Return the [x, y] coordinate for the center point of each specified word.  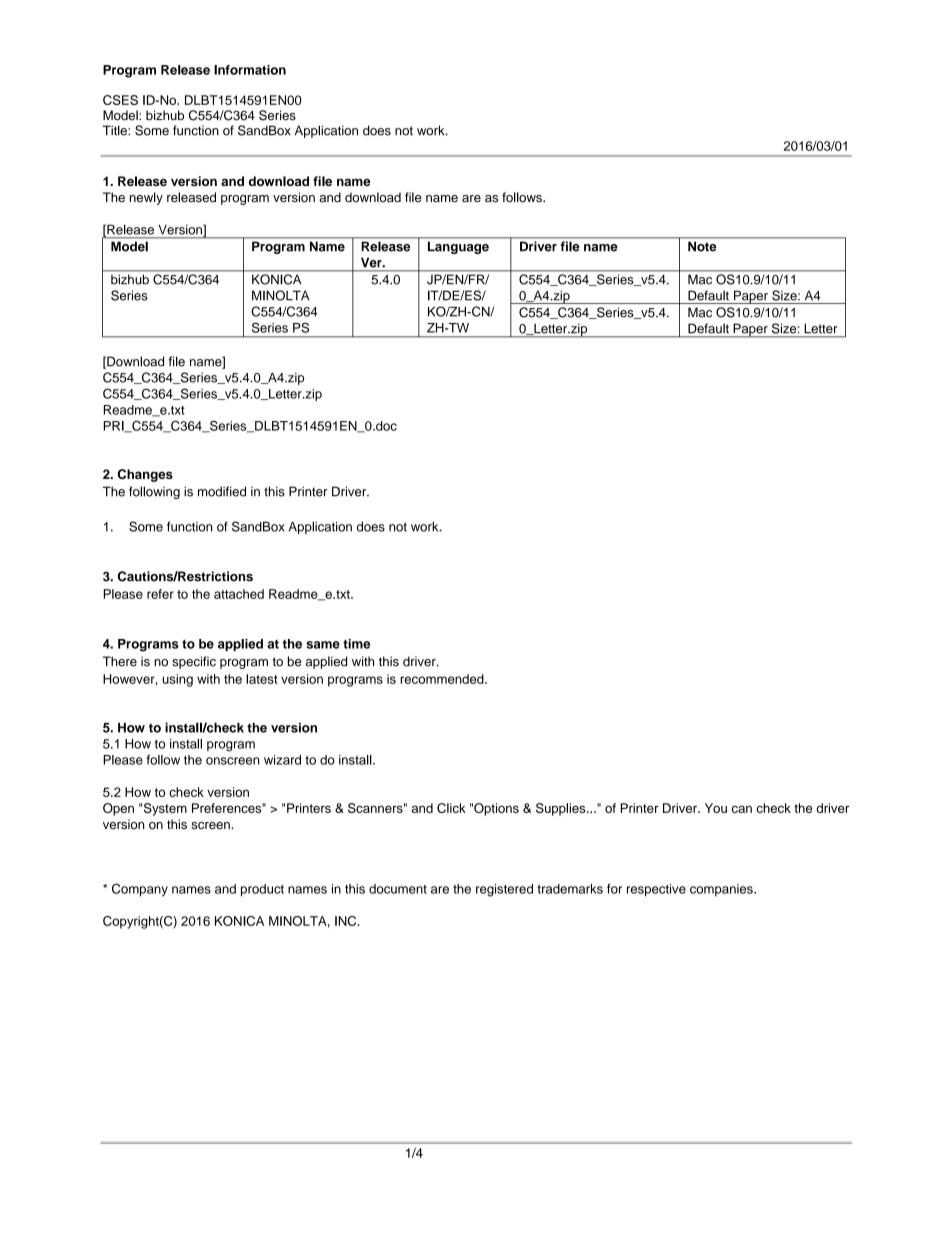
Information [250, 70]
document [398, 889]
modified [222, 491]
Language [458, 248]
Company [140, 890]
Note [702, 247]
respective [656, 890]
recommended [443, 679]
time [356, 644]
